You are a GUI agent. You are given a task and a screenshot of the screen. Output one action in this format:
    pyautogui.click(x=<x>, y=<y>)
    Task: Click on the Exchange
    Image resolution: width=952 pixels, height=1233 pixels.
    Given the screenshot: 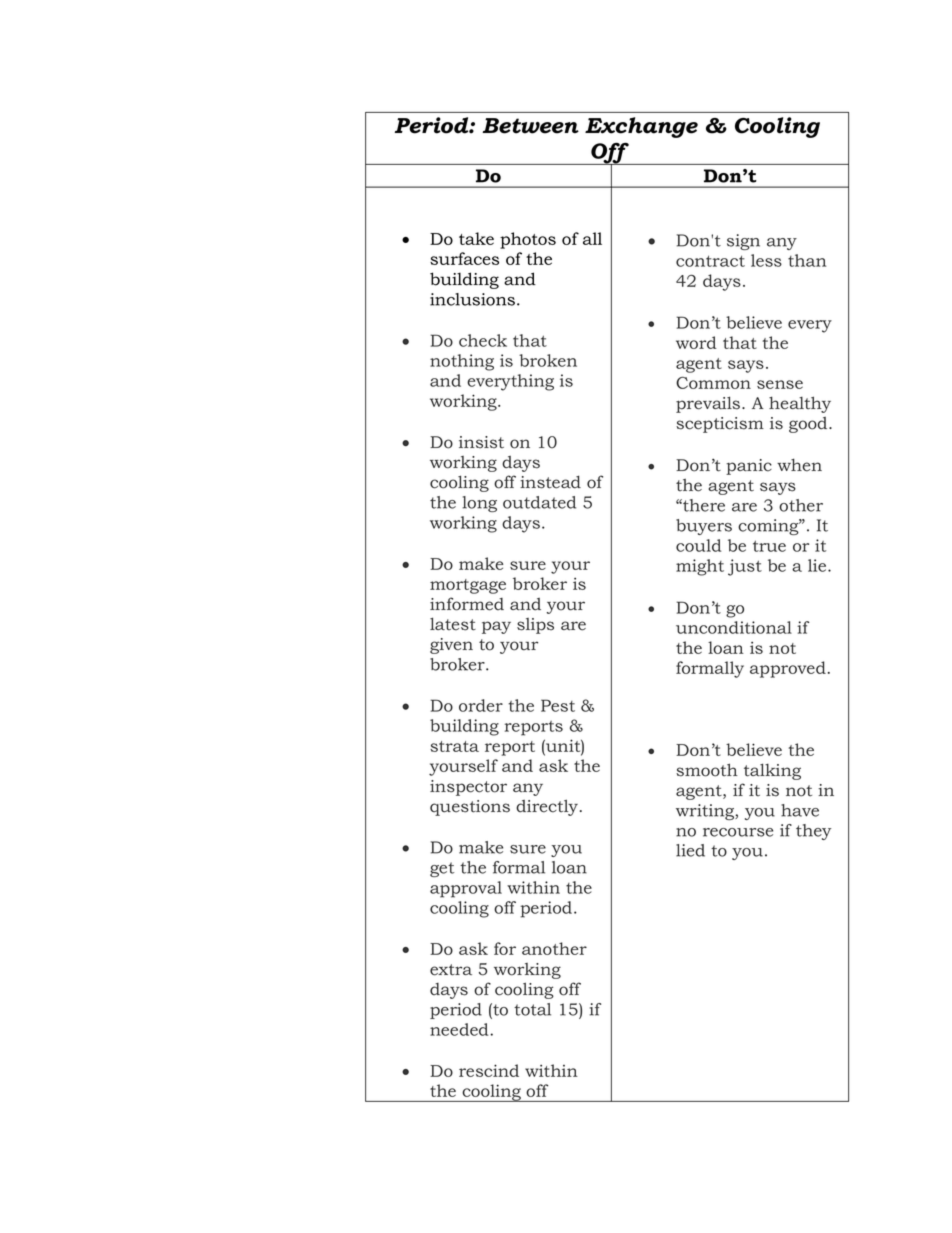 What is the action you would take?
    pyautogui.click(x=641, y=127)
